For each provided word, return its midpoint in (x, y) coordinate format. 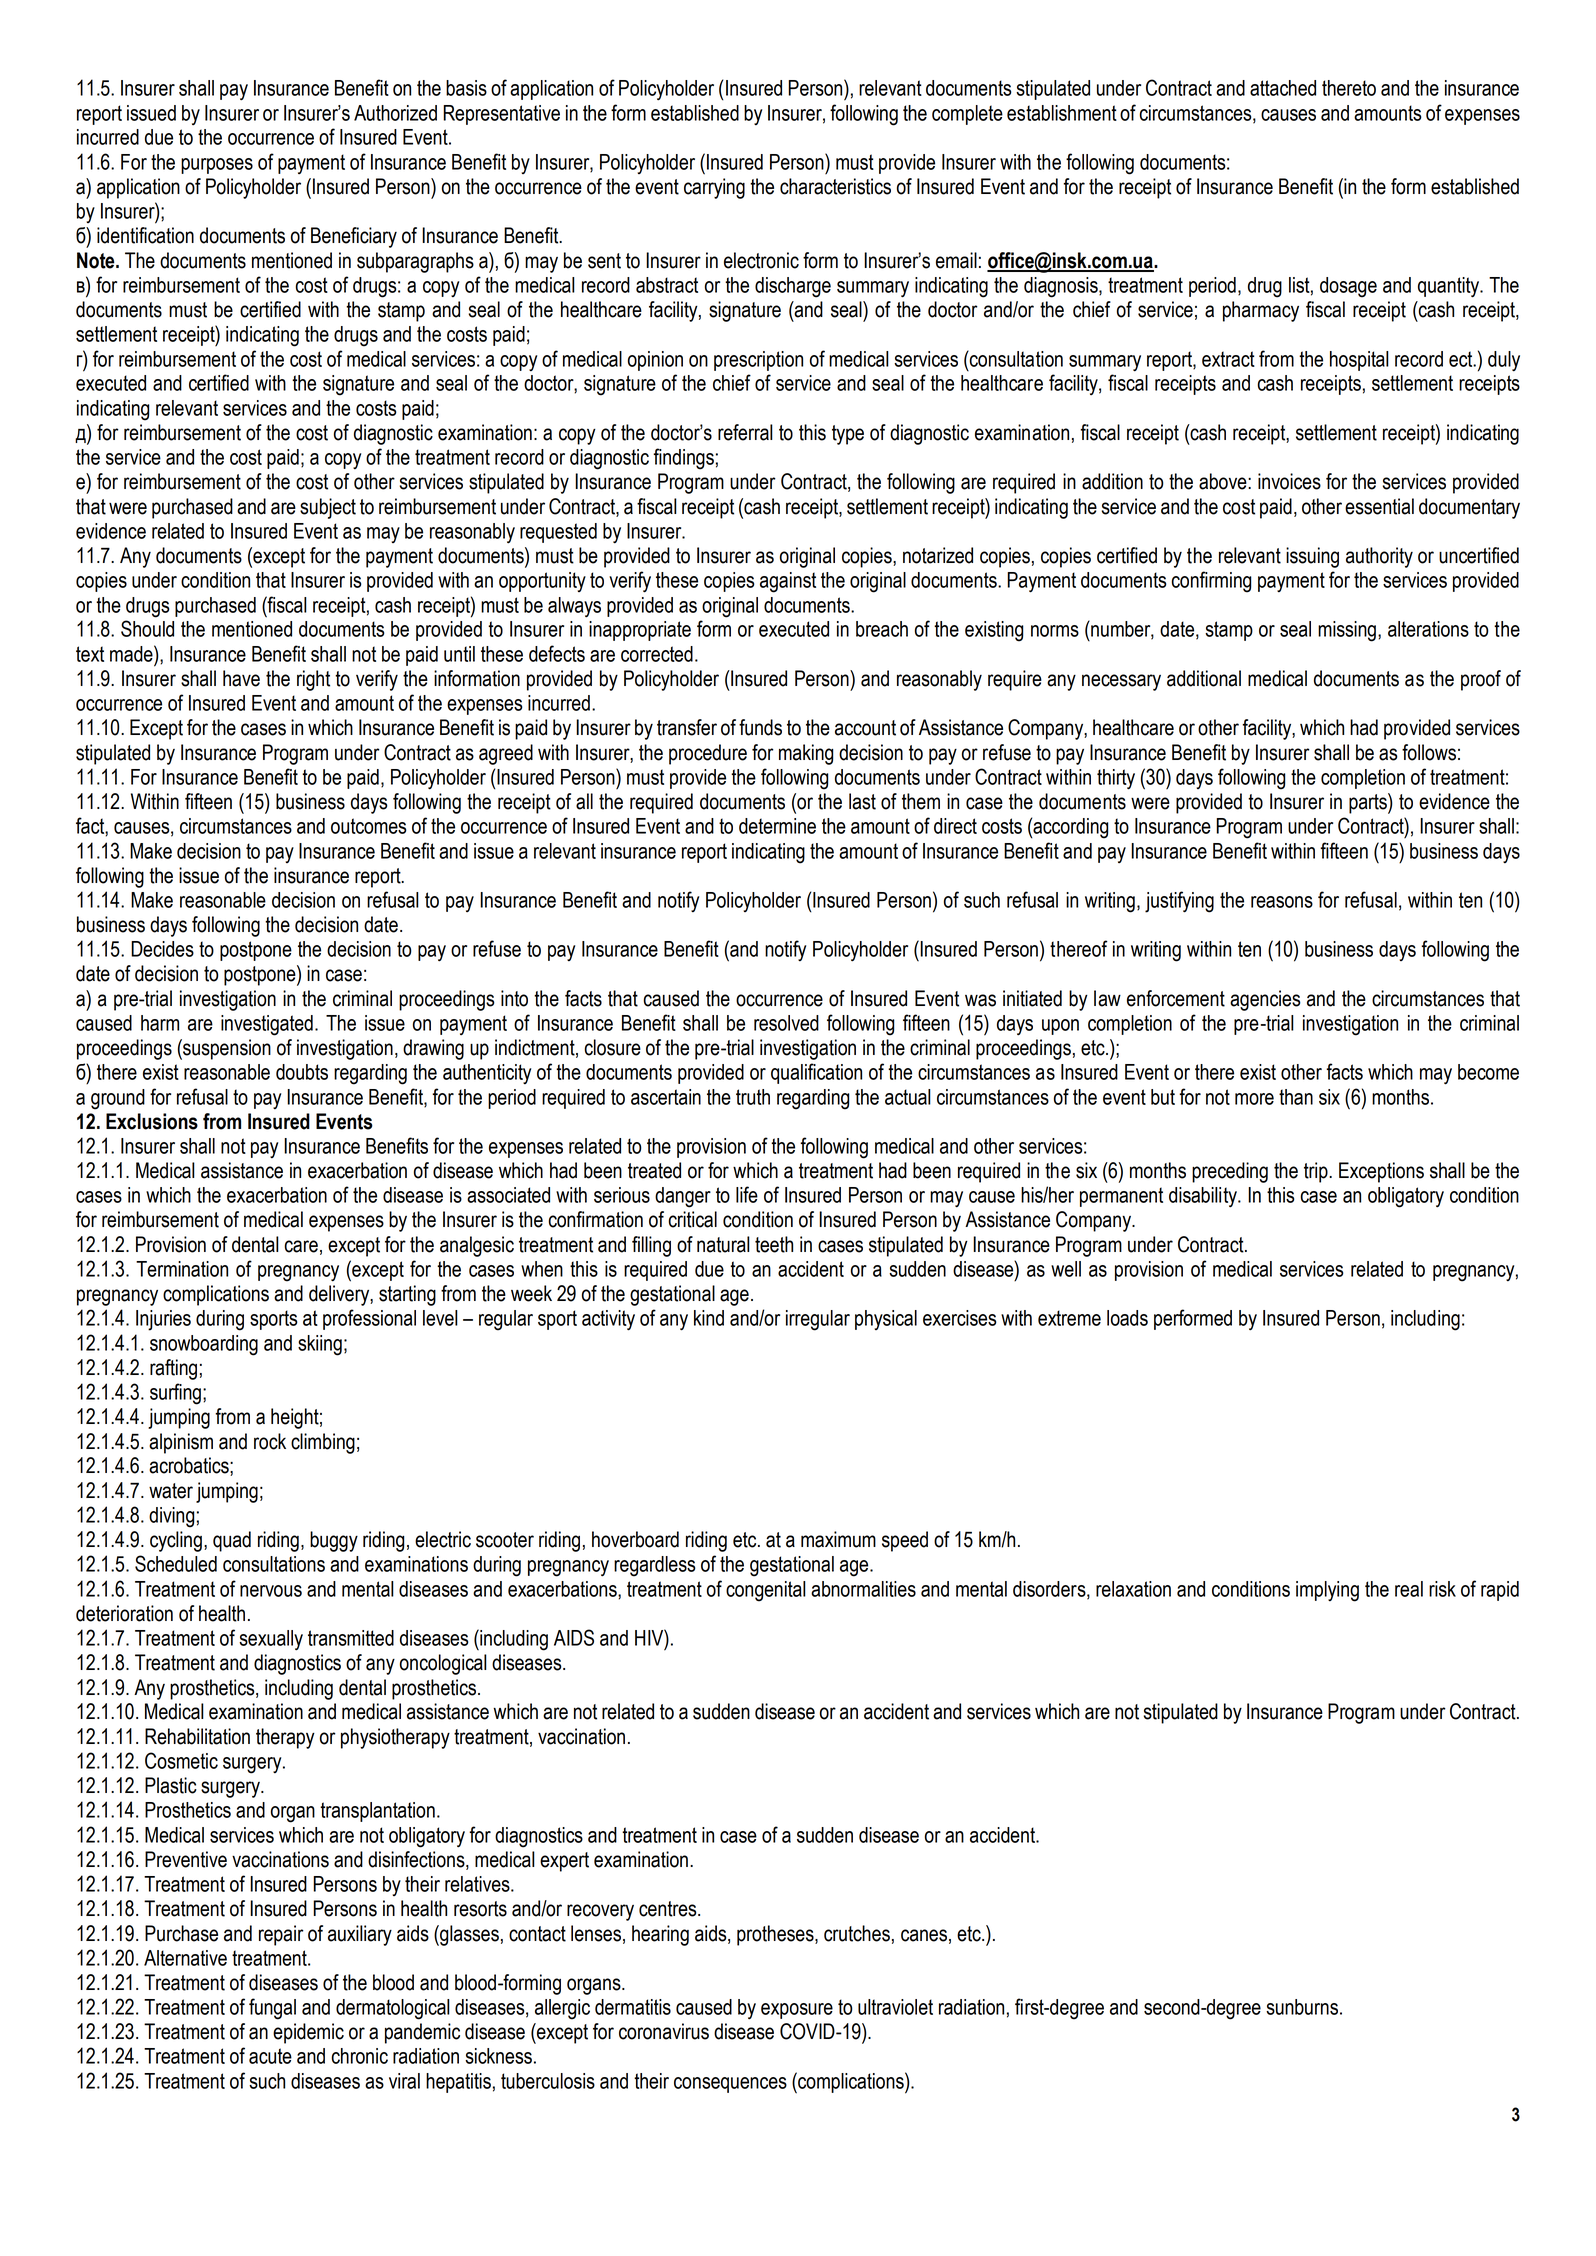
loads (1127, 1318)
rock (270, 1441)
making (806, 754)
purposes (217, 166)
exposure (797, 2011)
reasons (1282, 902)
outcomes (368, 826)
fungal (272, 2009)
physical (886, 1320)
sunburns (1302, 2007)
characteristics (835, 186)
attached (1283, 88)
